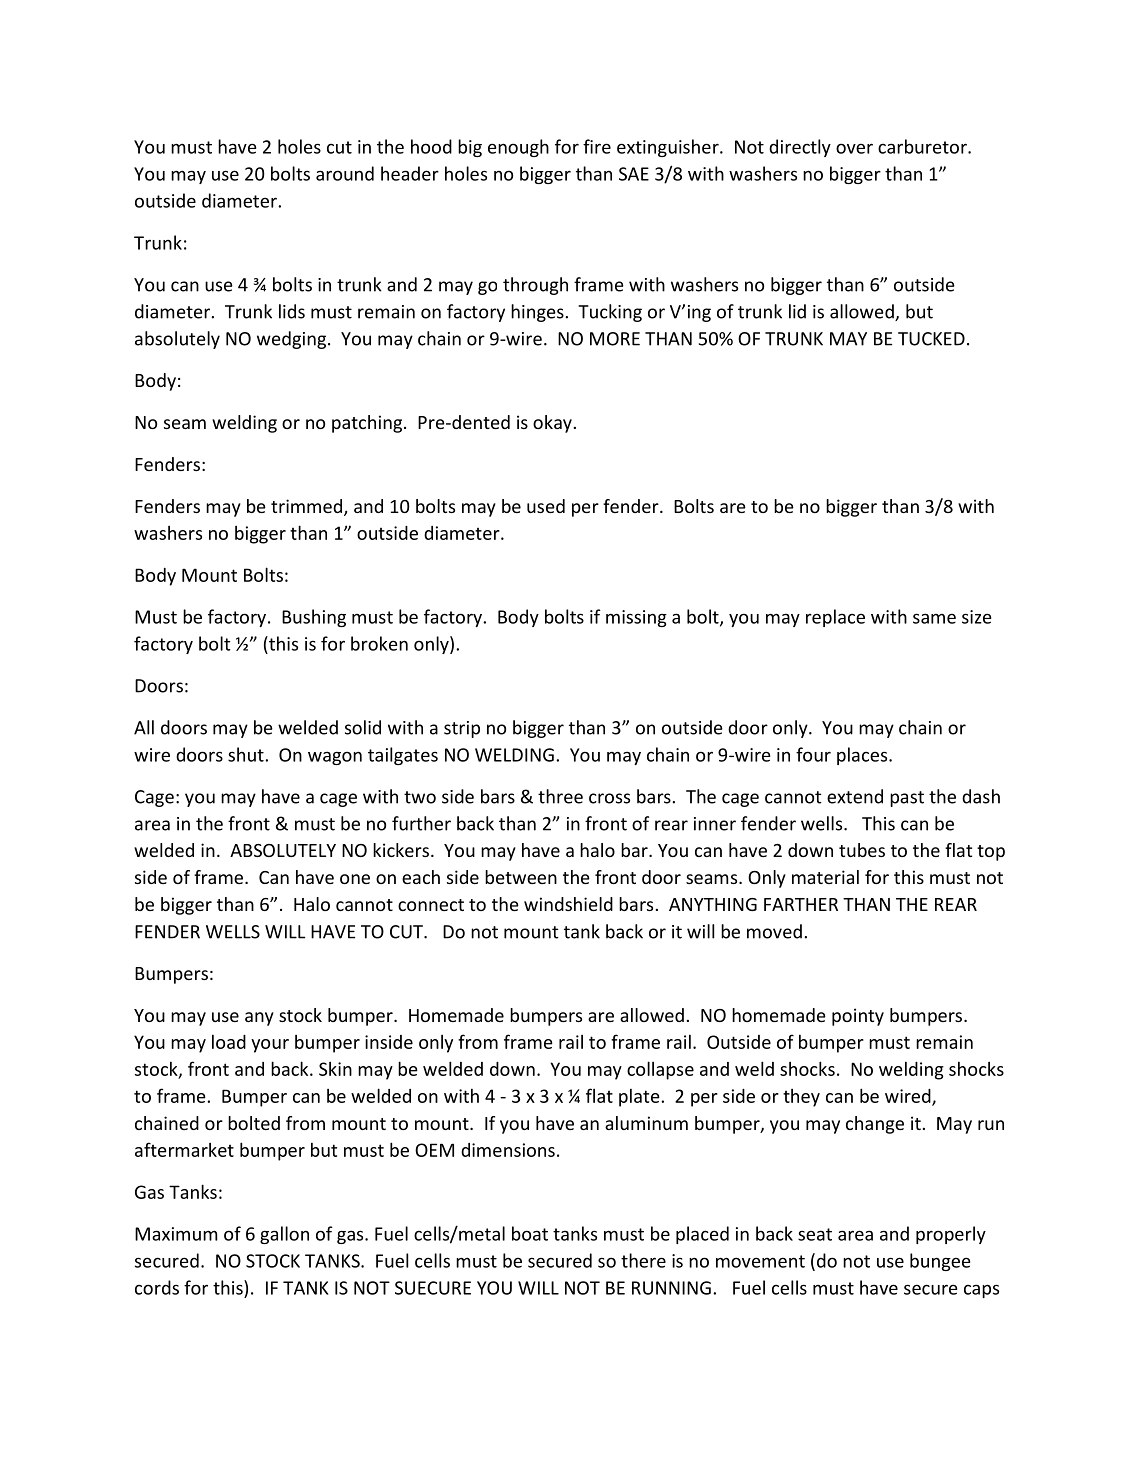 This document has width=1140, height=1475. Describe the element at coordinates (931, 339) in the document. I see `TUCKED` at that location.
